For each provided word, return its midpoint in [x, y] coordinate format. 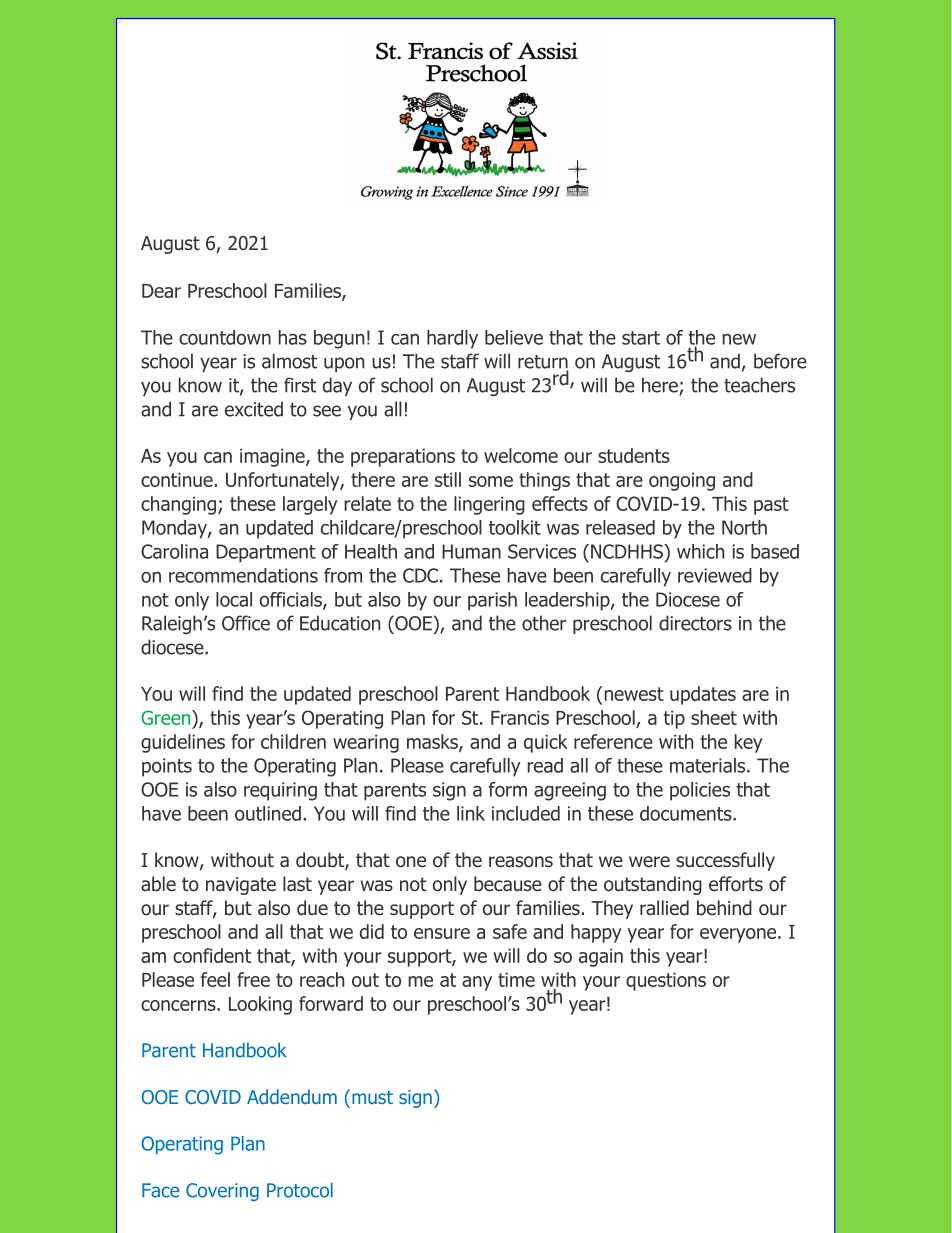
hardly [452, 339]
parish [492, 601]
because [508, 884]
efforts [736, 884]
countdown [225, 337]
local [234, 599]
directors [695, 623]
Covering [222, 1192]
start [641, 338]
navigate [241, 886]
